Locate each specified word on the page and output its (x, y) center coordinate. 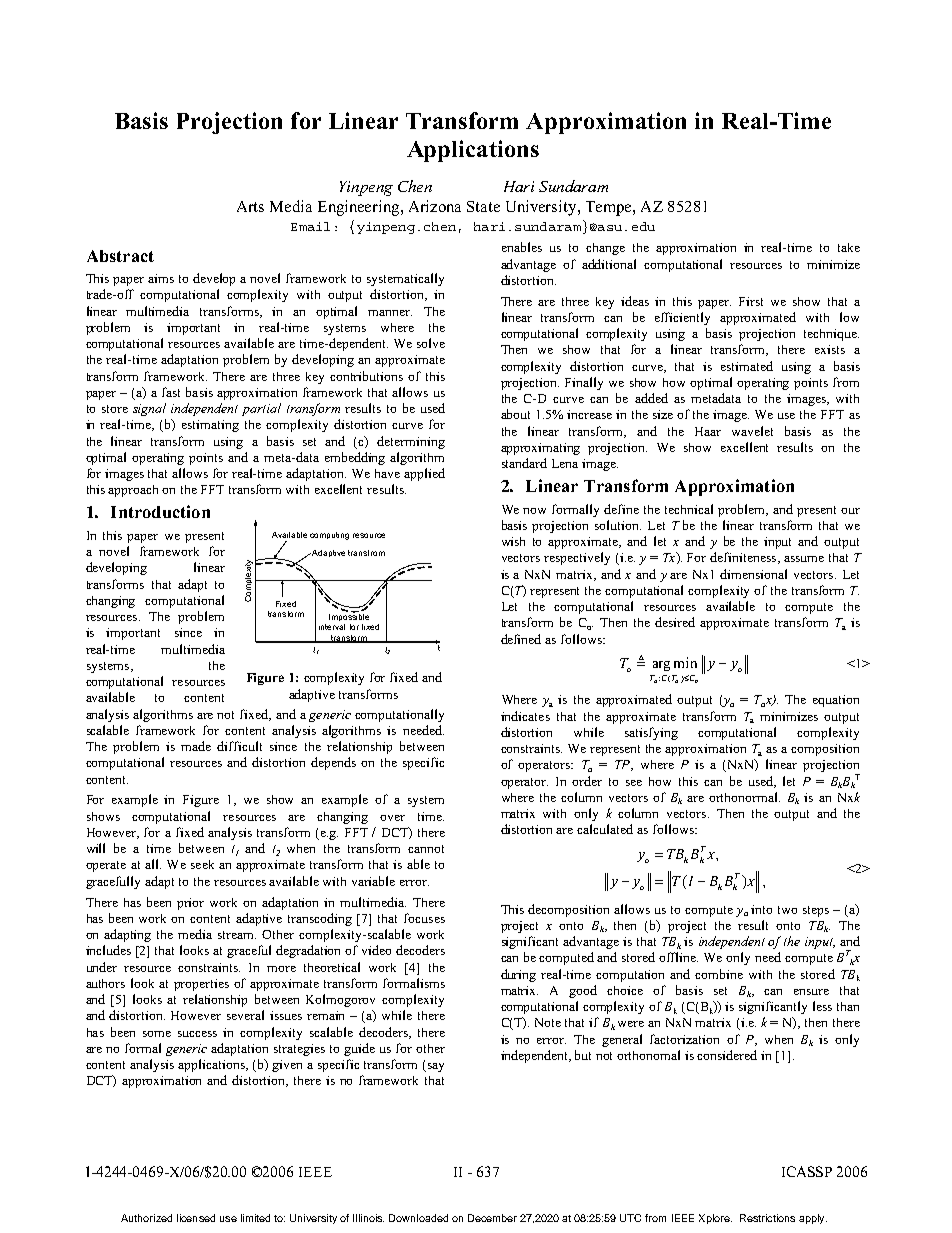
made (196, 746)
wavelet (752, 431)
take (849, 247)
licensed (196, 1218)
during (518, 975)
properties (201, 985)
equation (836, 701)
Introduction (160, 511)
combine (719, 974)
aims (161, 278)
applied (424, 474)
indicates (525, 716)
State (483, 206)
